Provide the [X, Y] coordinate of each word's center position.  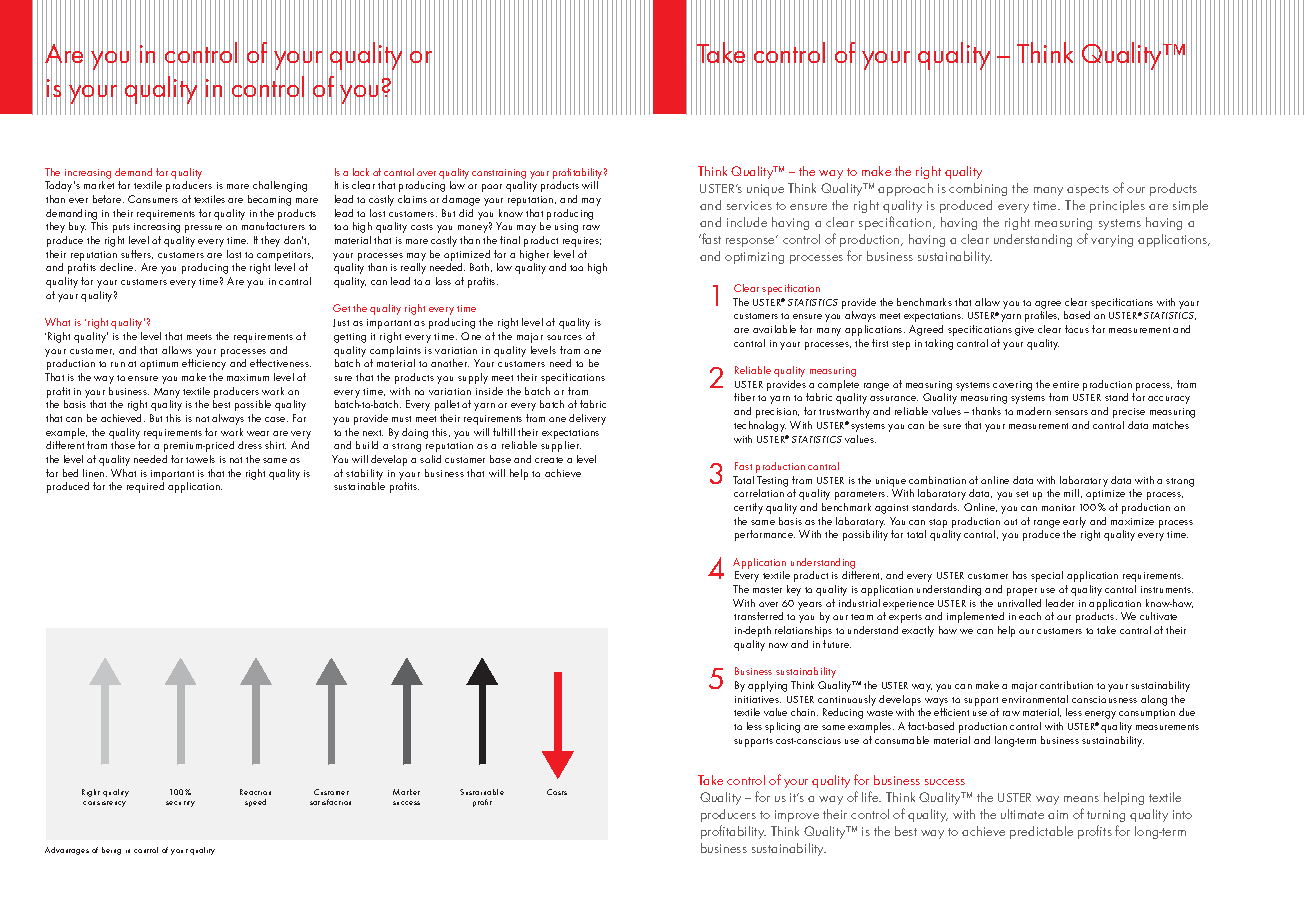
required [145, 487]
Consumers [153, 199]
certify [748, 508]
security [180, 804]
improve [797, 816]
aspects [1088, 190]
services [749, 205]
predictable [1041, 832]
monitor [1058, 507]
